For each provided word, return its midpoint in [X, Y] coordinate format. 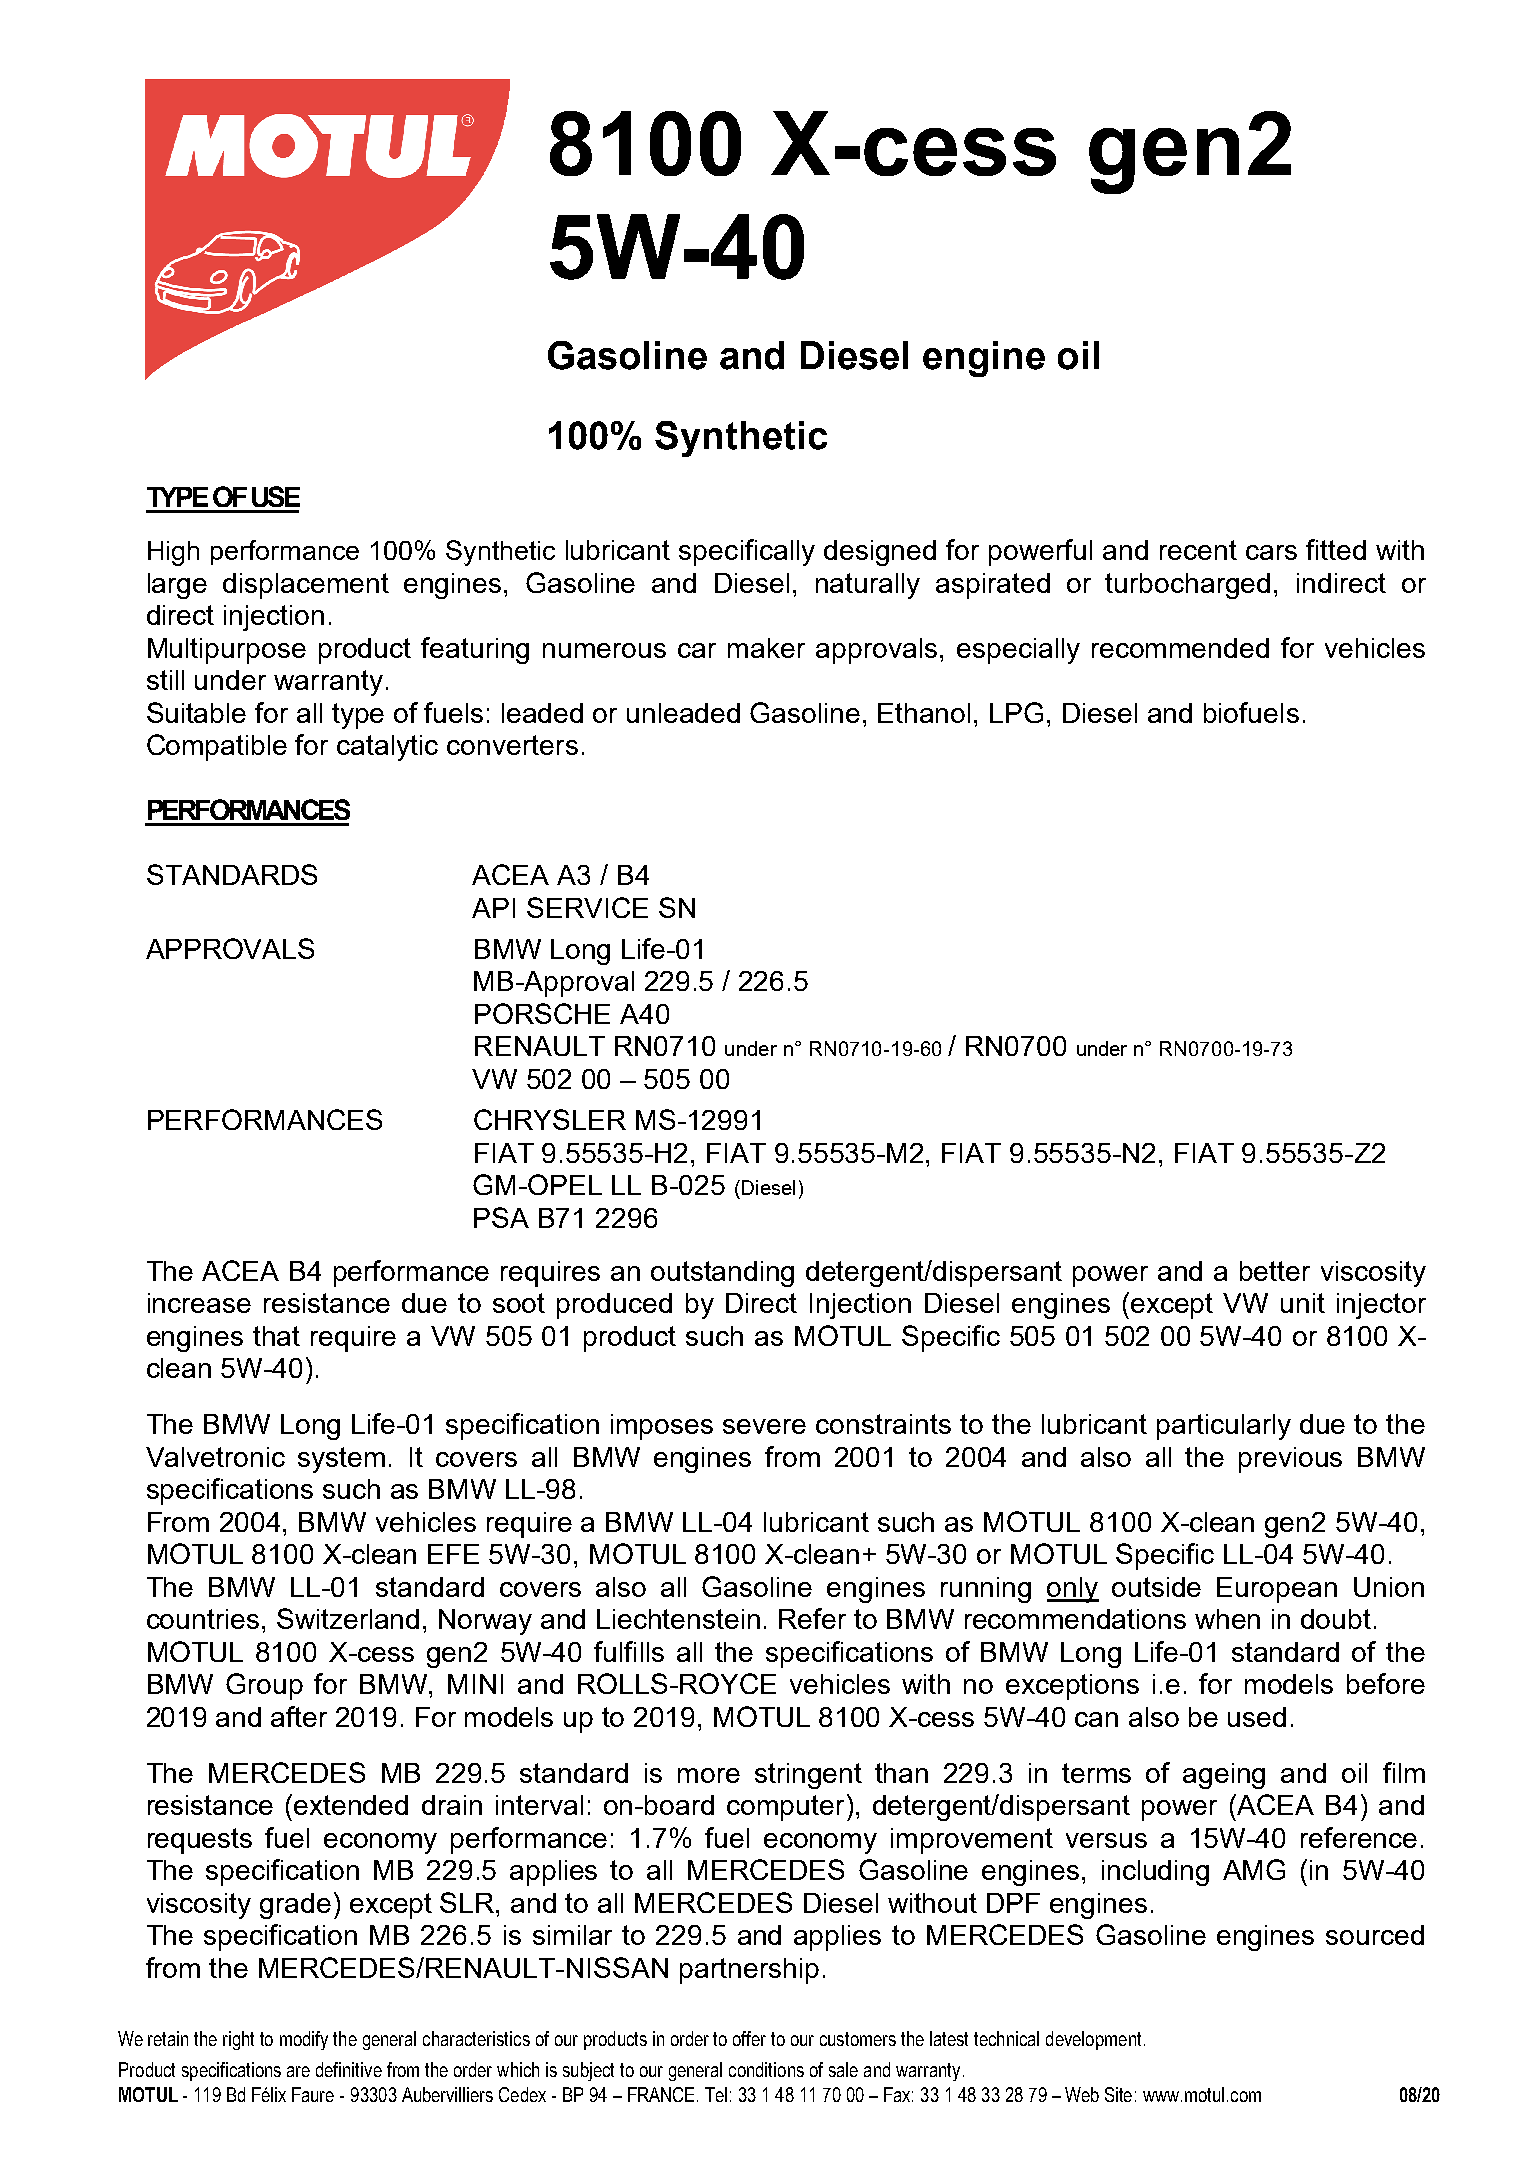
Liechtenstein [678, 1619]
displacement [306, 586]
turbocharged [1187, 586]
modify [304, 2040]
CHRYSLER [550, 1119]
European [1277, 1590]
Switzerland [348, 1618]
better [1275, 1271]
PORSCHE [542, 1013]
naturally [868, 586]
